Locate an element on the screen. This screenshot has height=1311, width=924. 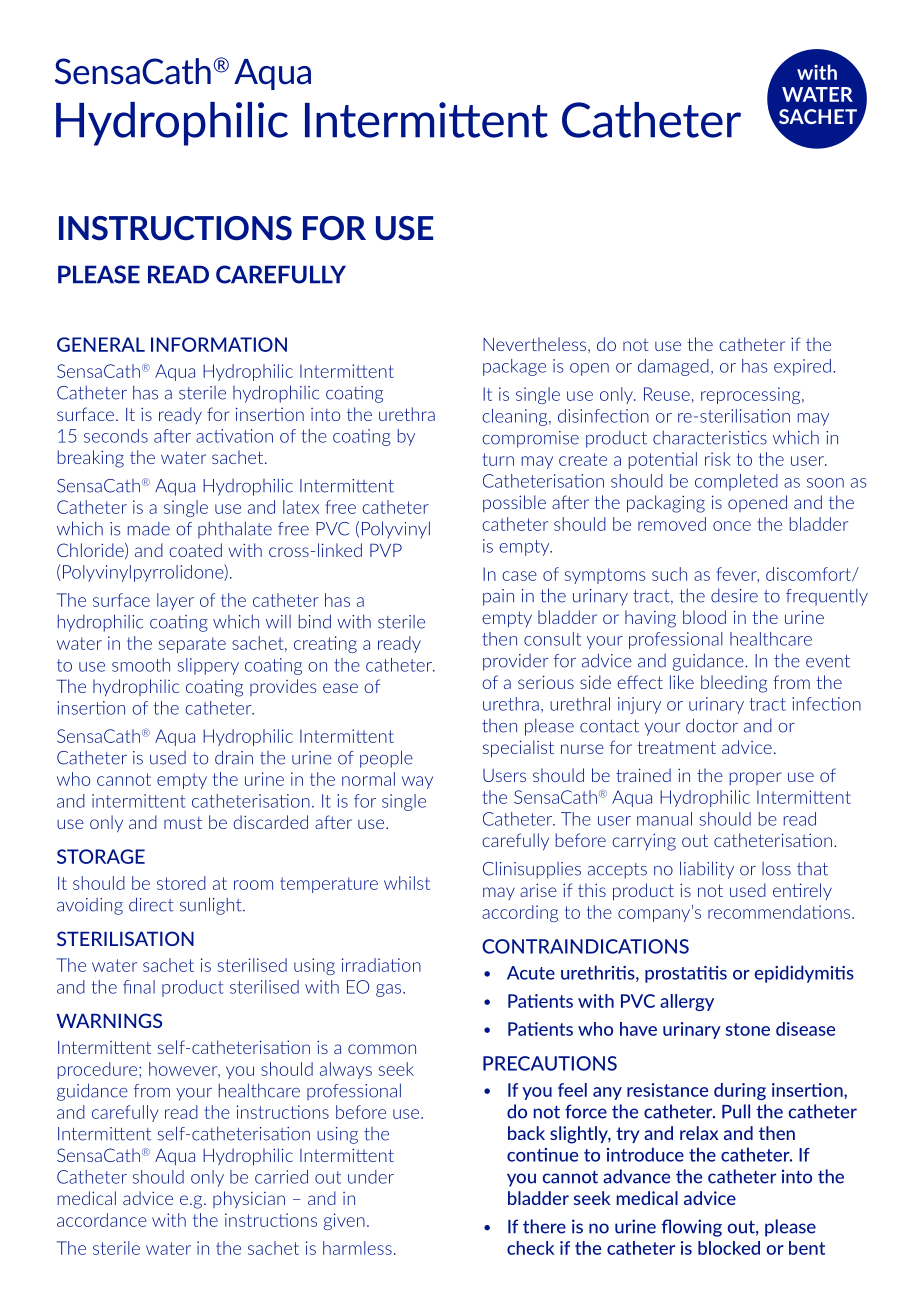
reprocessing is located at coordinates (752, 395).
